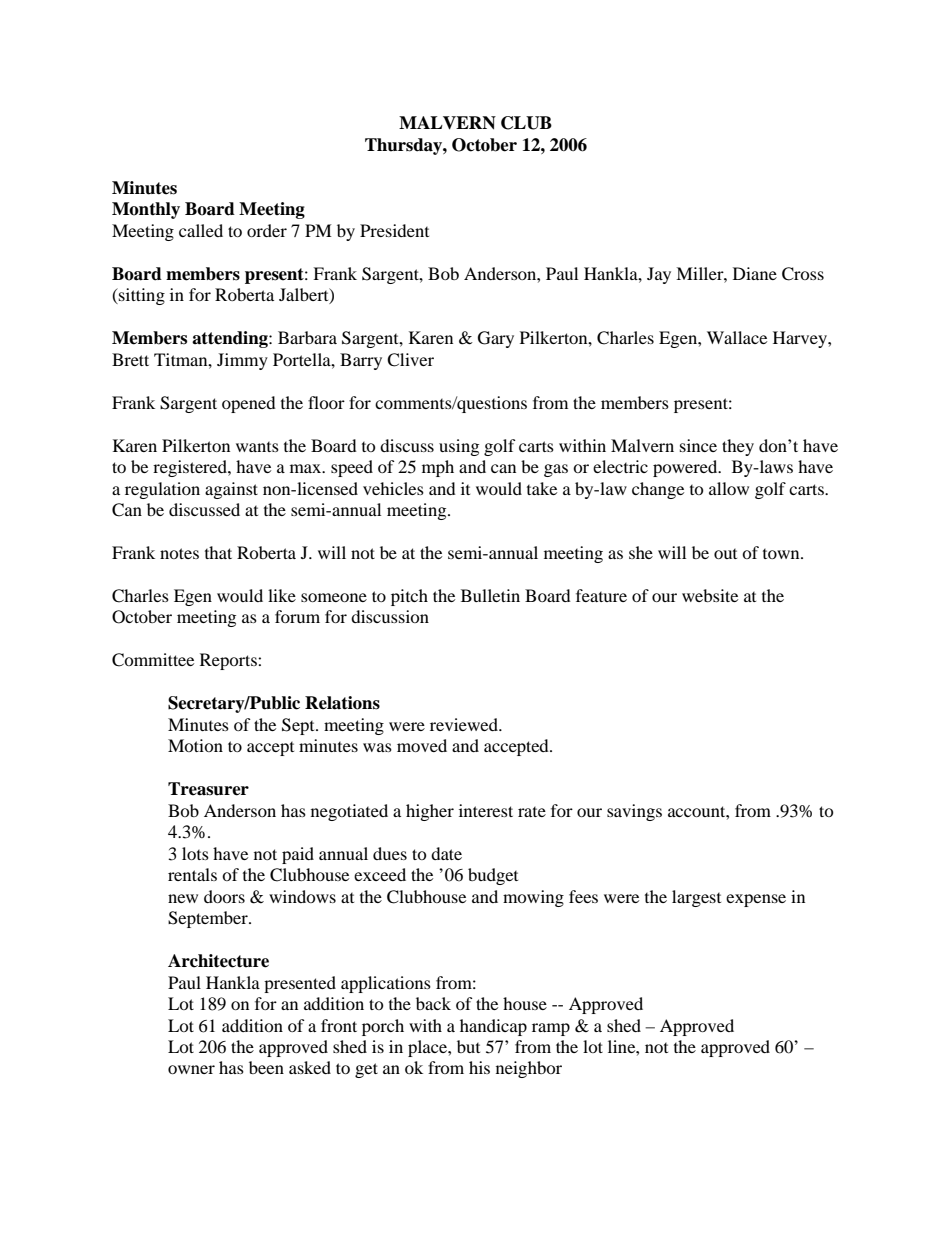 The height and width of the image is (1233, 952). Describe the element at coordinates (231, 490) in the image. I see `against` at that location.
